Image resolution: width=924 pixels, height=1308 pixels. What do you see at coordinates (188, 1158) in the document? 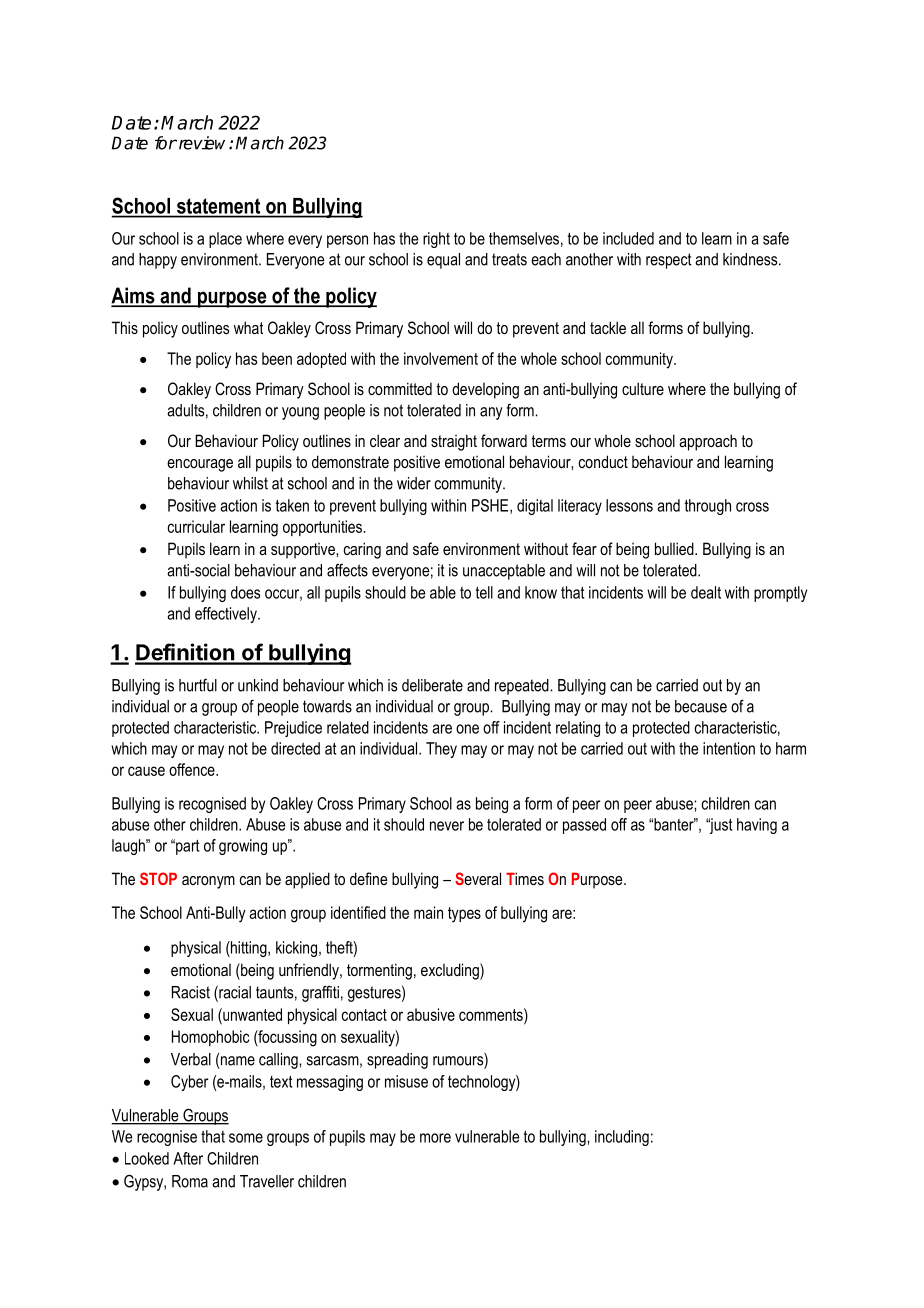
I see `After` at bounding box center [188, 1158].
